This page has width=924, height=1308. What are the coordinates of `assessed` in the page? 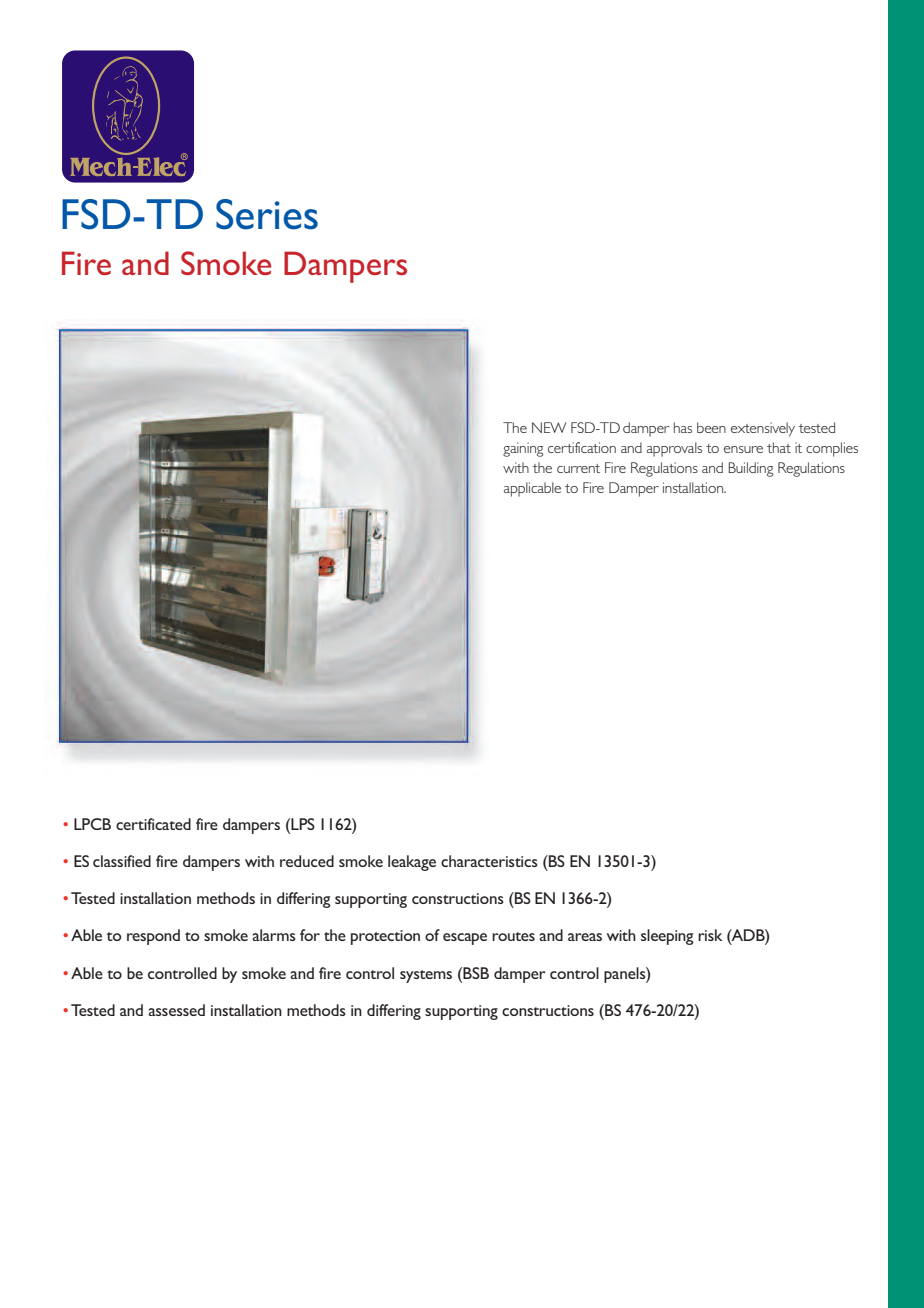 It's located at (176, 1010).
